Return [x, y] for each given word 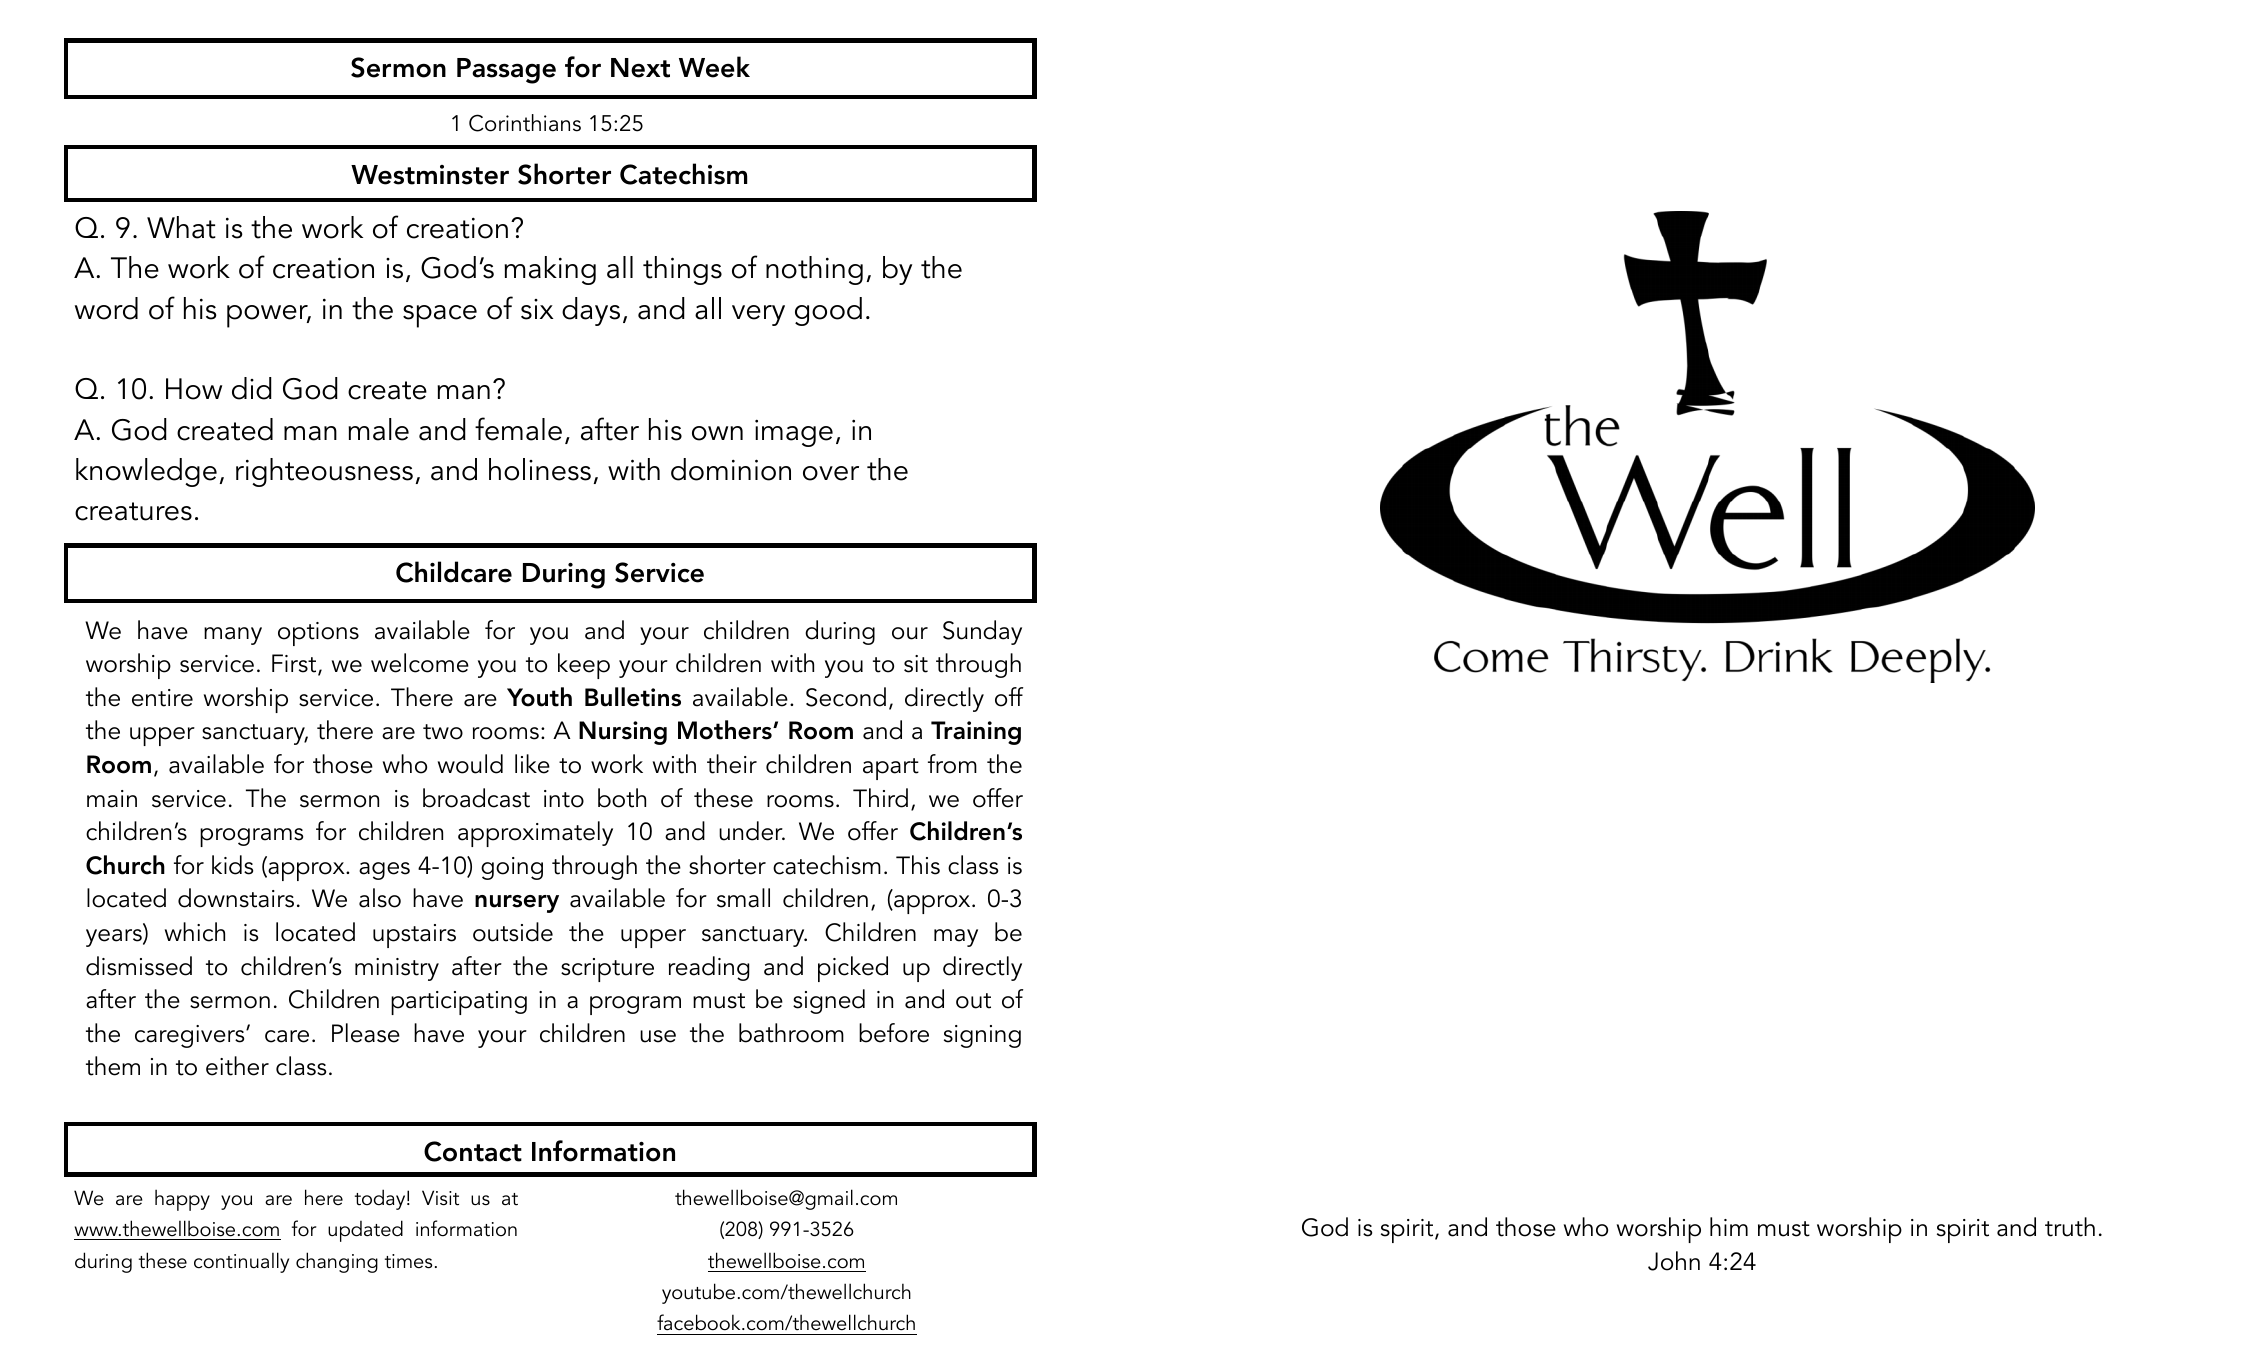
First [295, 664]
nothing [814, 270]
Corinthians [525, 123]
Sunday [982, 632]
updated [365, 1231]
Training [976, 733]
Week [714, 67]
